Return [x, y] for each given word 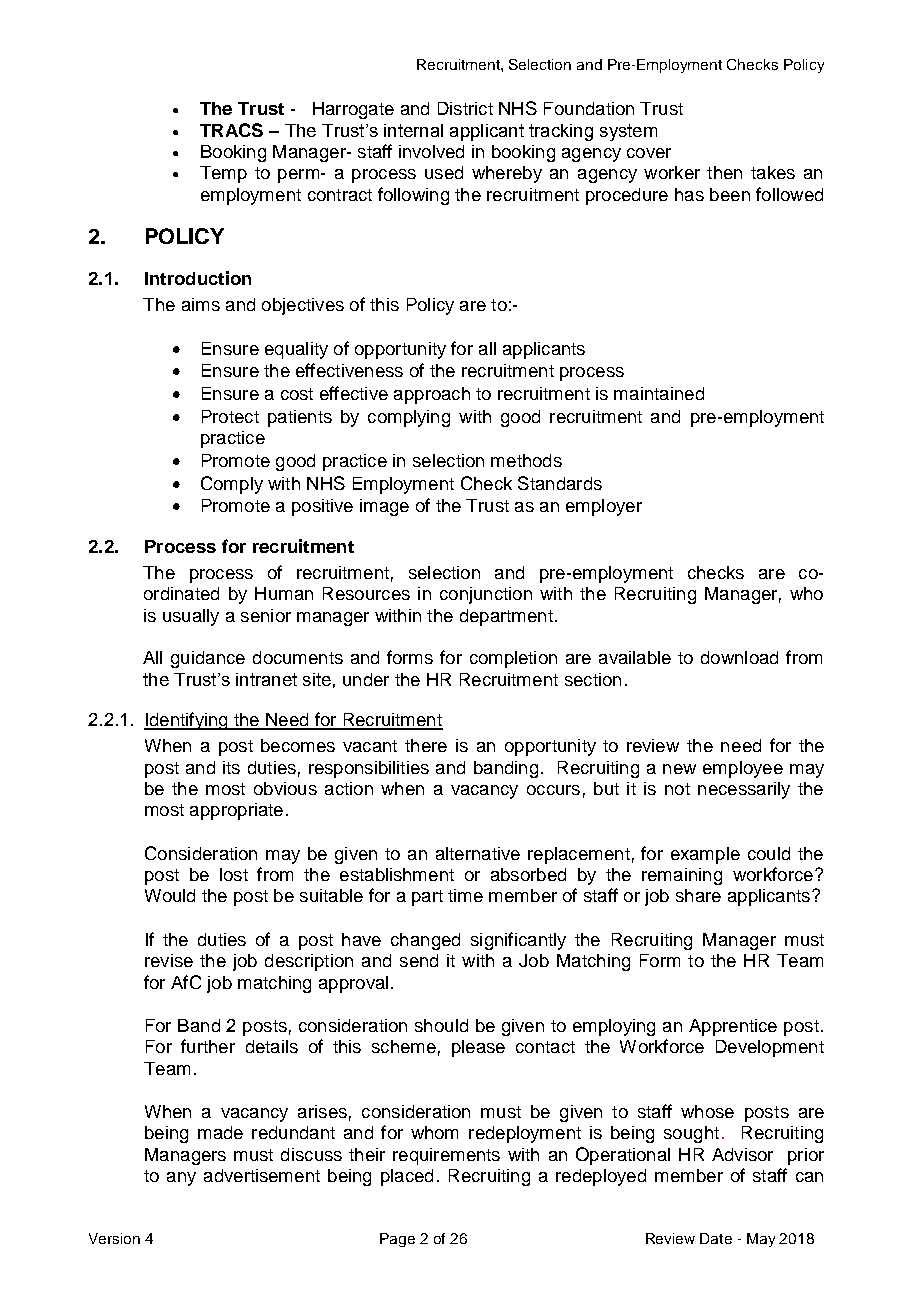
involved [431, 151]
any [181, 1179]
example [705, 855]
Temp [223, 174]
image [384, 507]
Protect [230, 416]
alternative [478, 853]
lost [234, 874]
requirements [446, 1156]
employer [604, 507]
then [724, 172]
